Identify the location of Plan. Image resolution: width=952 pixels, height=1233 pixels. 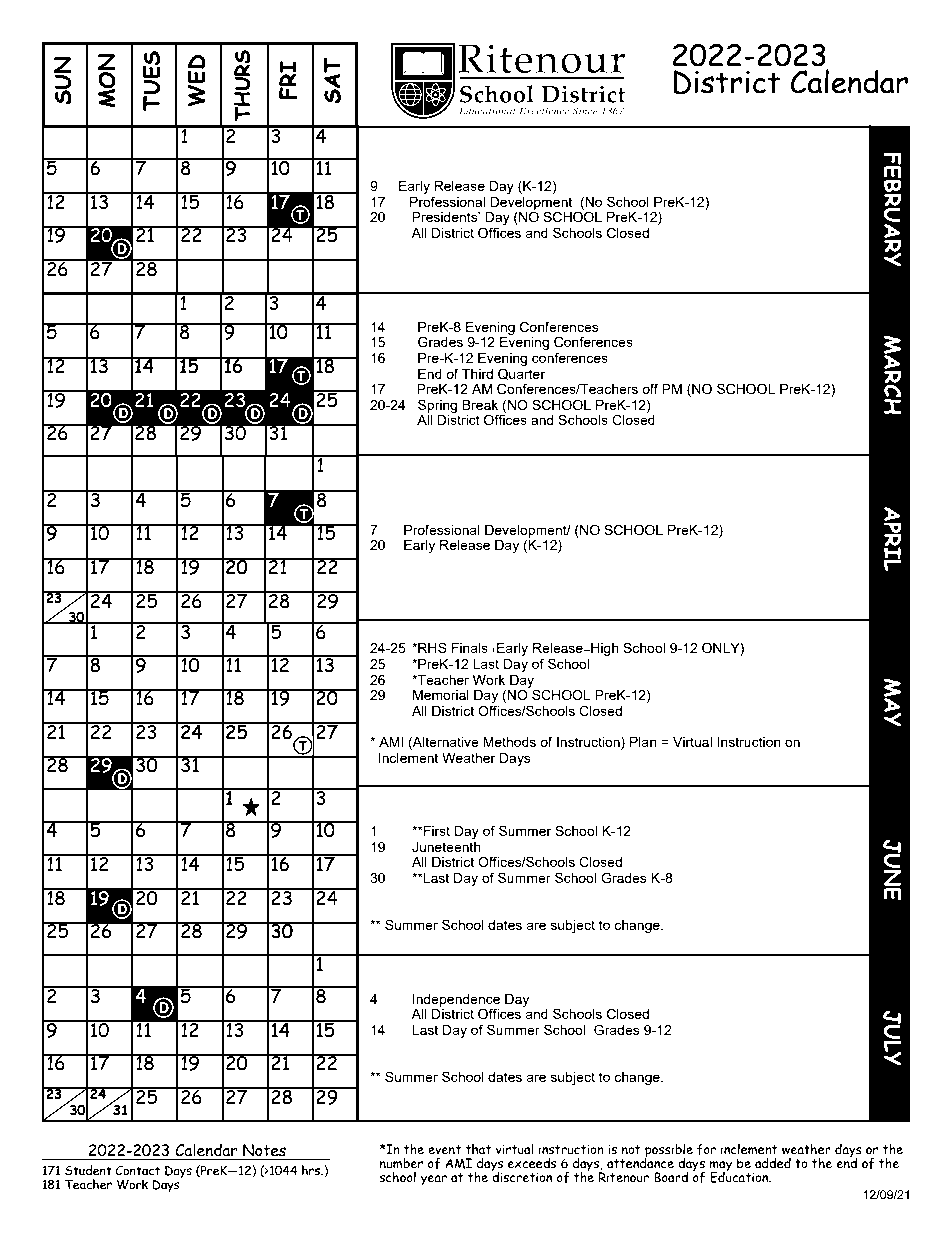
(643, 742).
